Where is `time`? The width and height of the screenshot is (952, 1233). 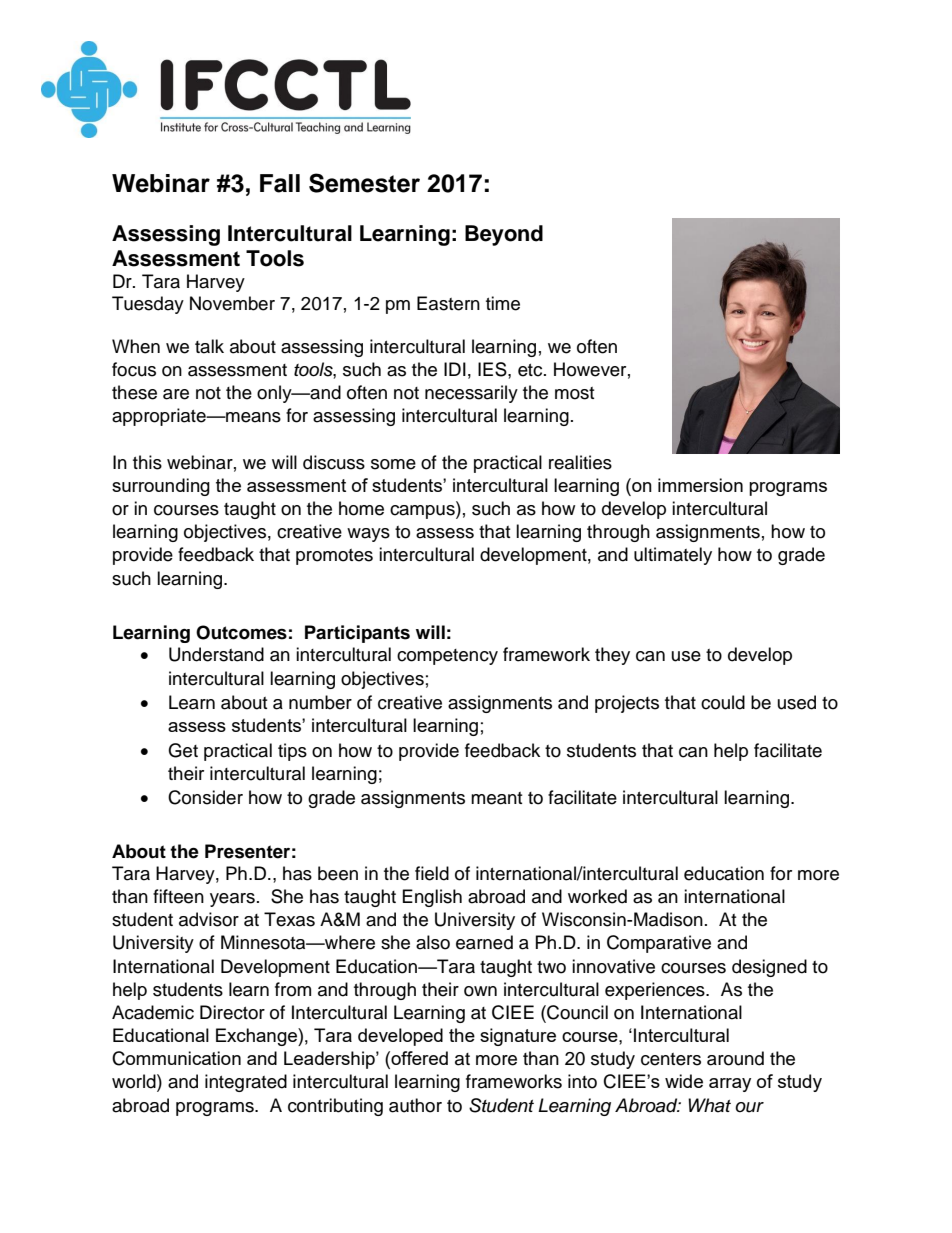
time is located at coordinates (503, 303).
